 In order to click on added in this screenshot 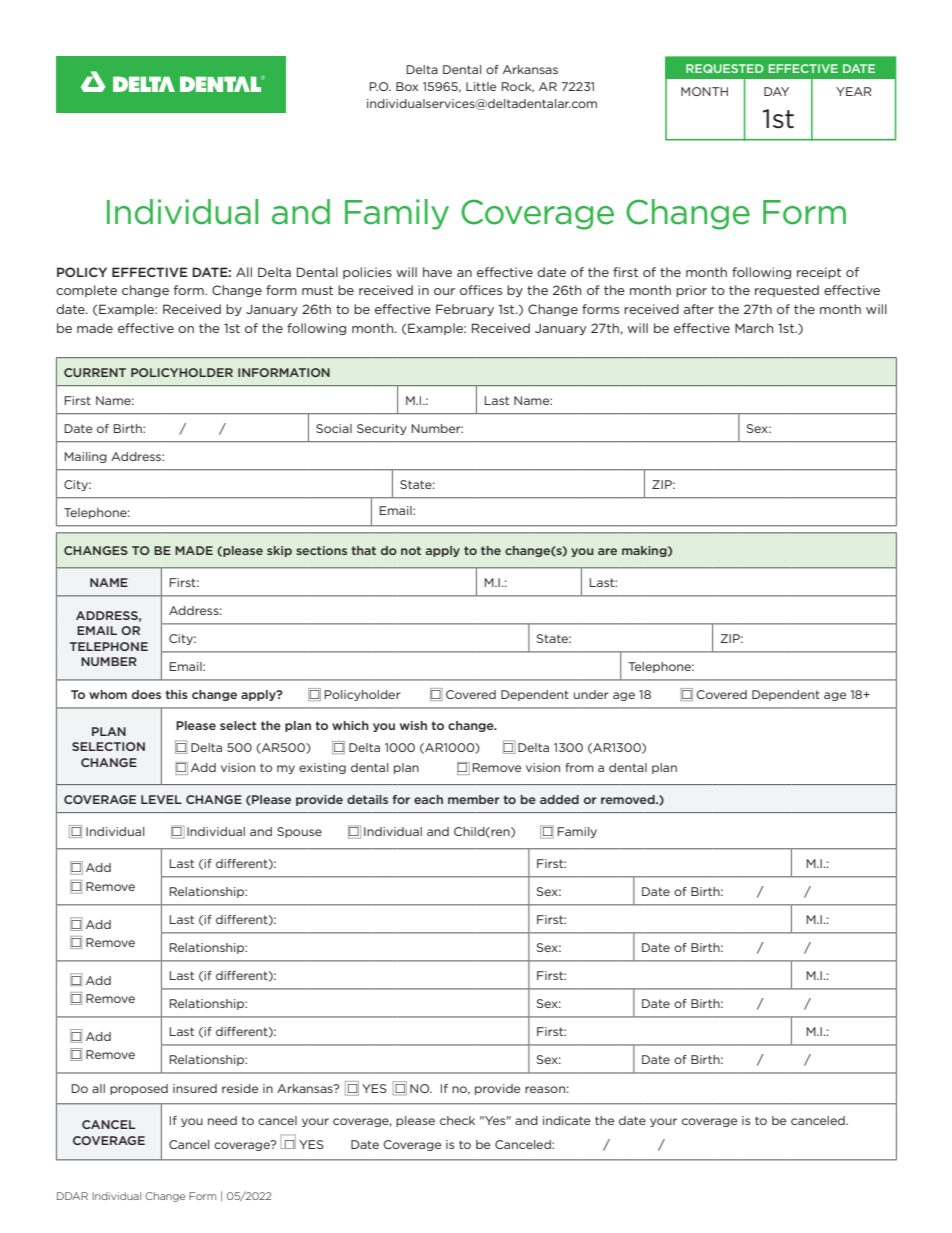, I will do `click(559, 799)`.
